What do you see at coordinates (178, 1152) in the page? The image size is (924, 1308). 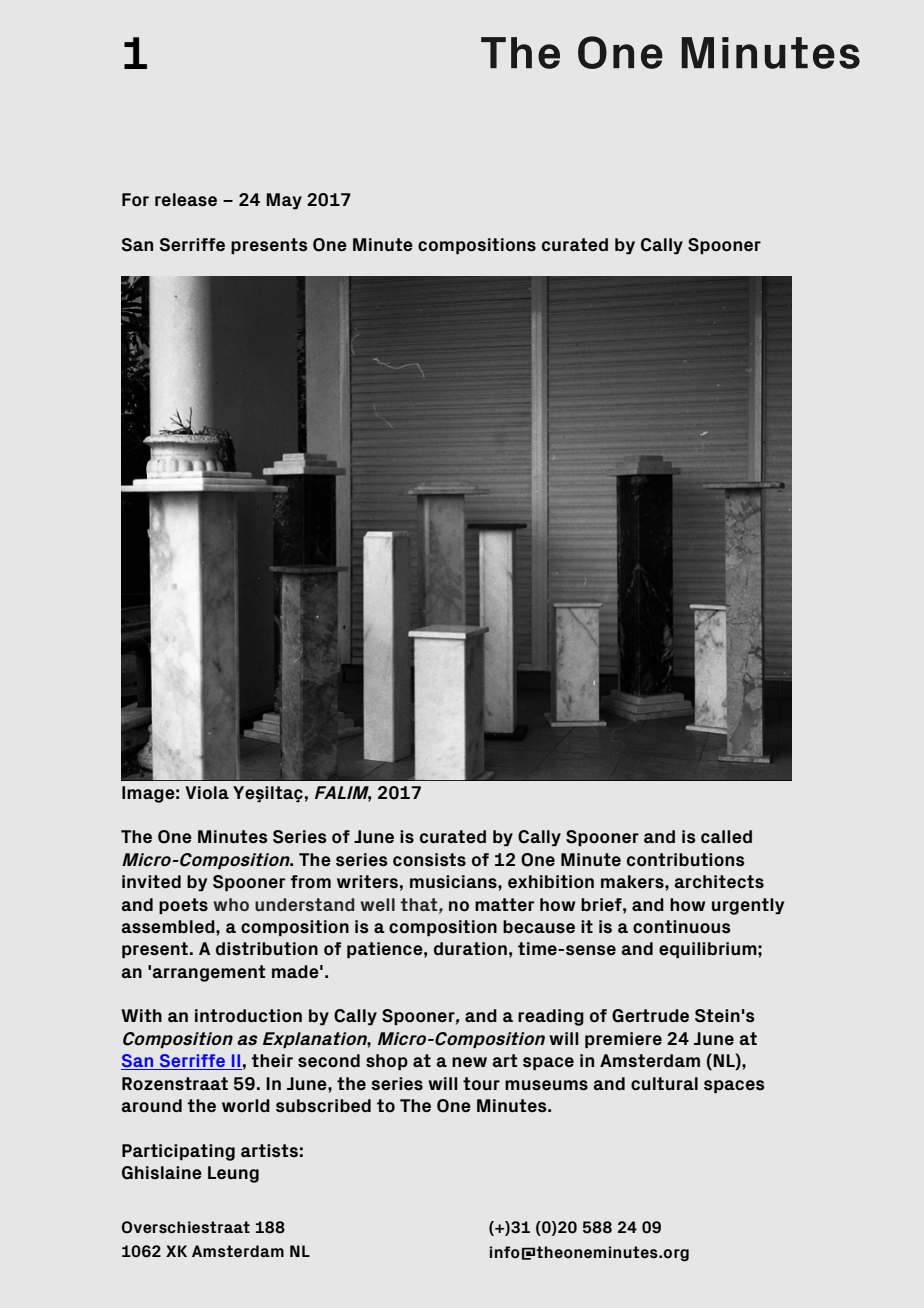 I see `Participating` at bounding box center [178, 1152].
